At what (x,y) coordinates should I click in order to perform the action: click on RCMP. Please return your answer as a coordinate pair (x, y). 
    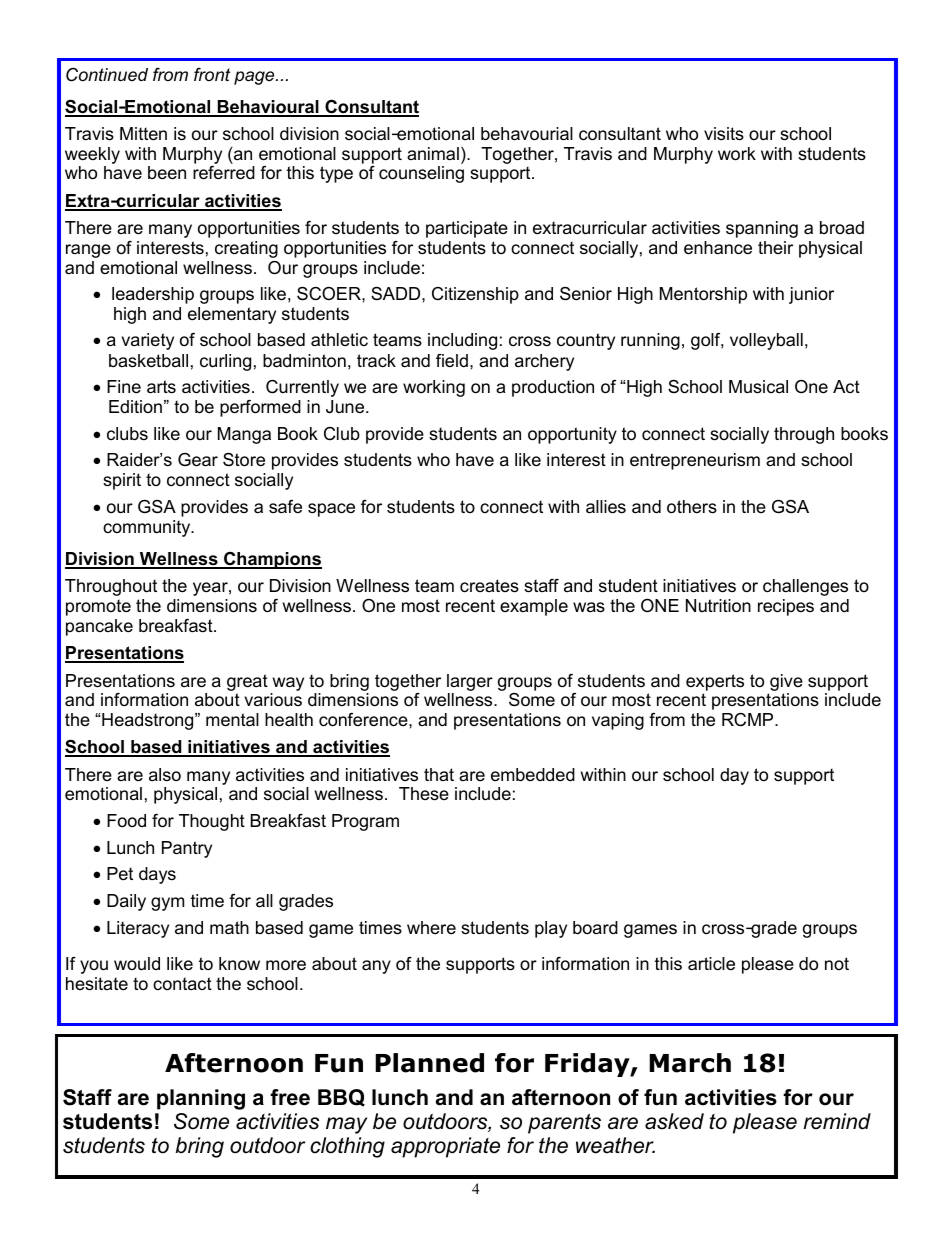
    Looking at the image, I should click on (749, 719).
